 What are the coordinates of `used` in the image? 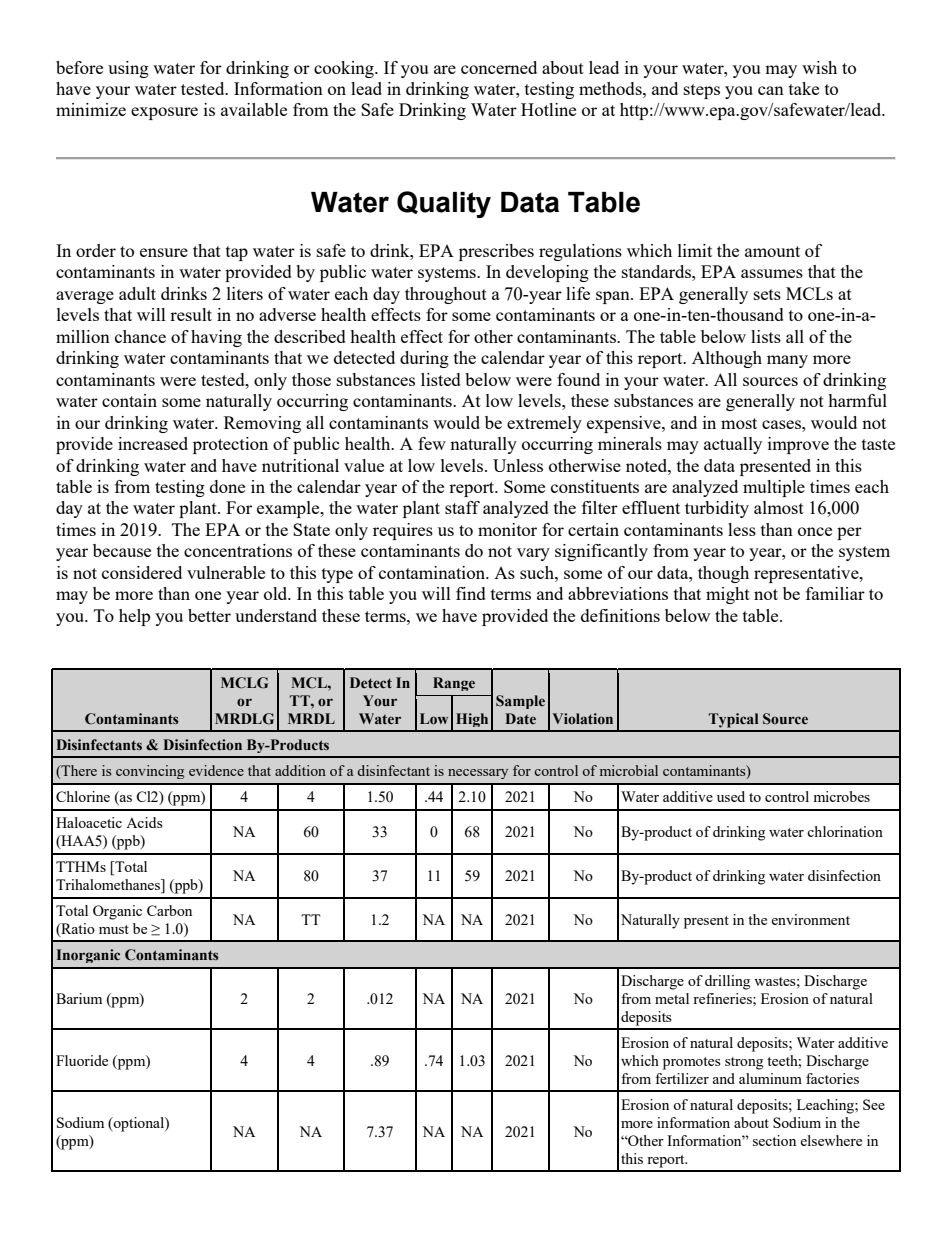 It's located at (731, 796).
